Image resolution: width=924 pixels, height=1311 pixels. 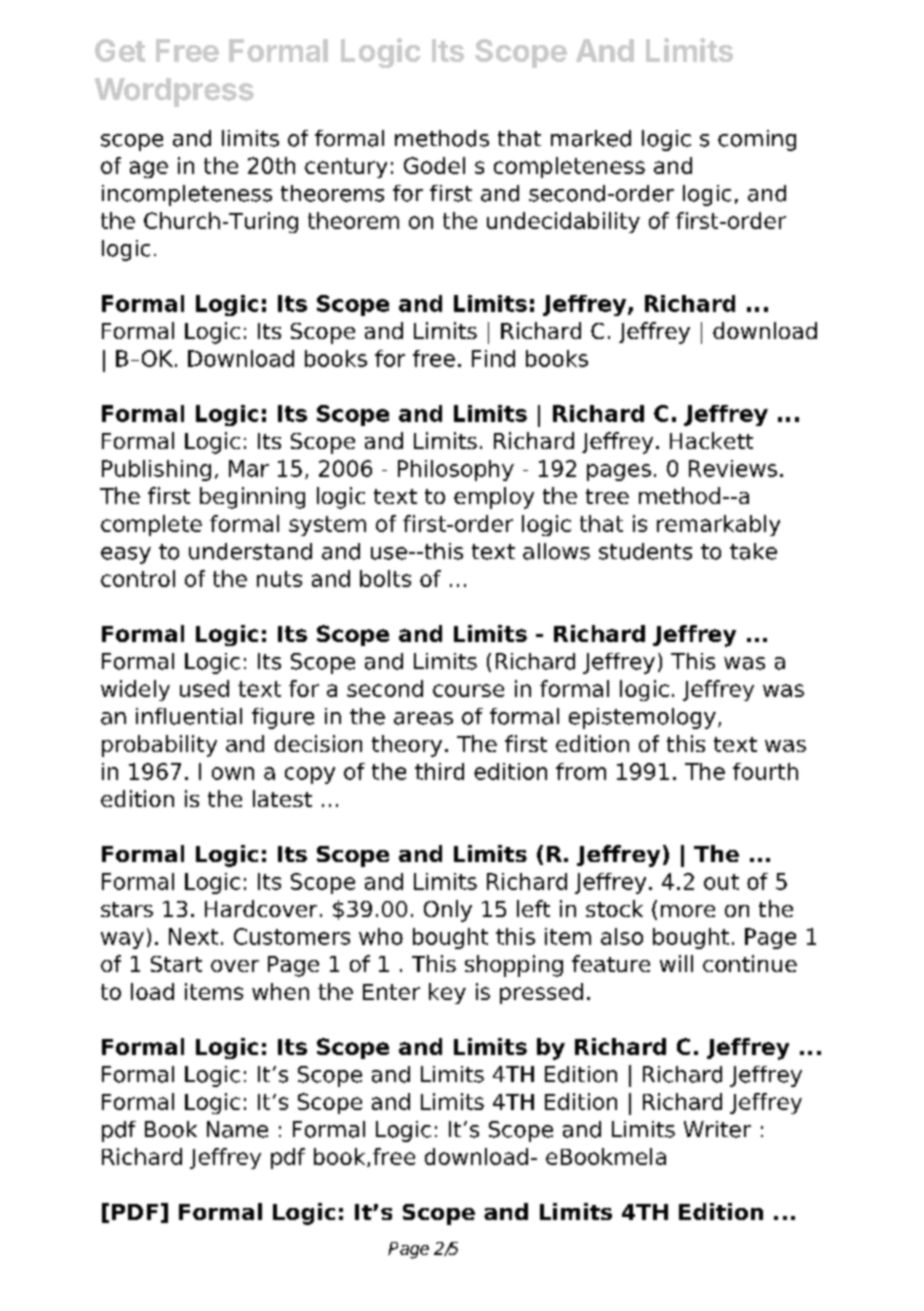 I want to click on Hackett, so click(x=711, y=440).
